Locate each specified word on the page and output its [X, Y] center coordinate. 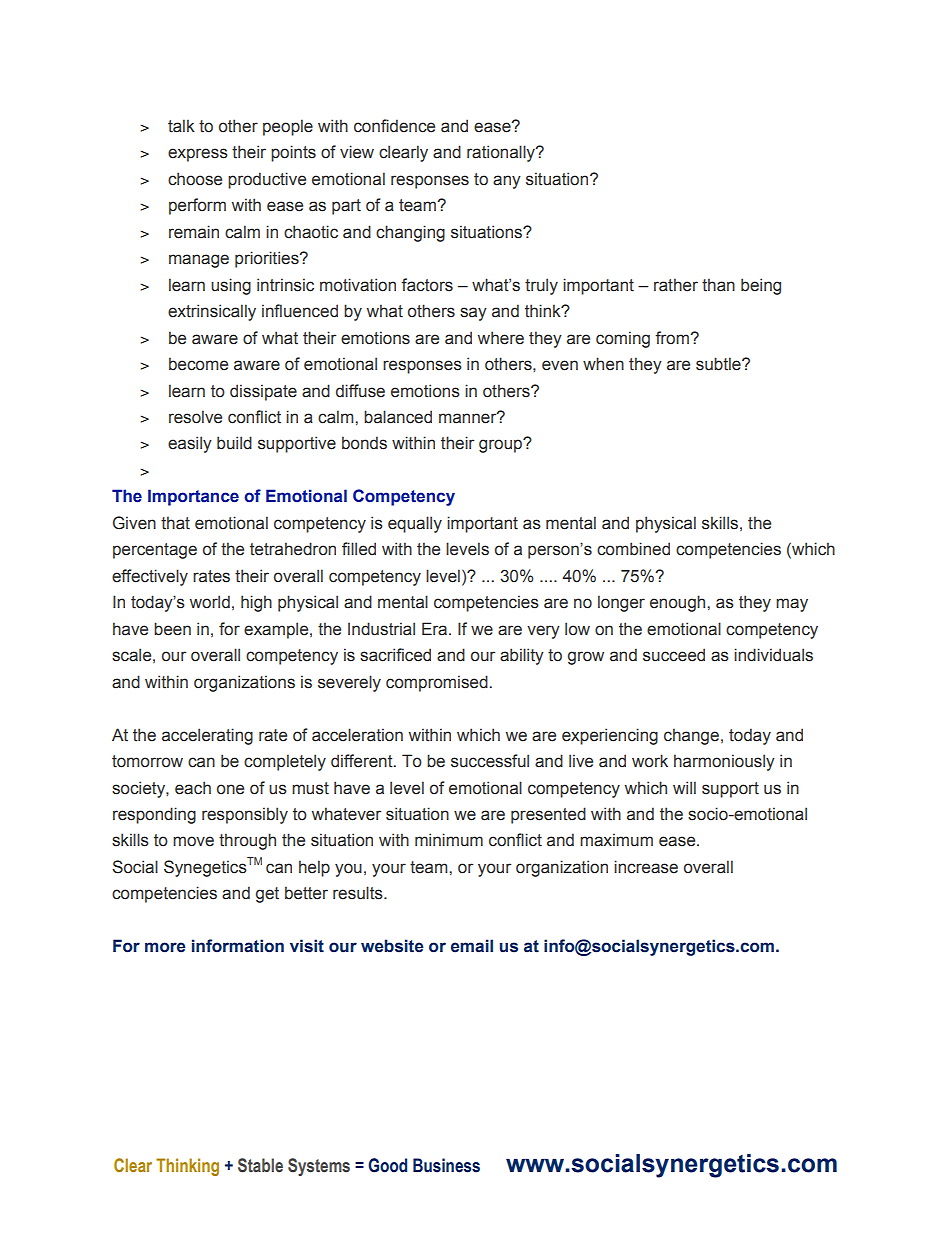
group [502, 445]
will [684, 787]
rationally [502, 153]
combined [633, 549]
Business [446, 1165]
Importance [193, 497]
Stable [260, 1165]
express [198, 155]
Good [387, 1165]
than [718, 285]
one [230, 789]
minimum [449, 840]
